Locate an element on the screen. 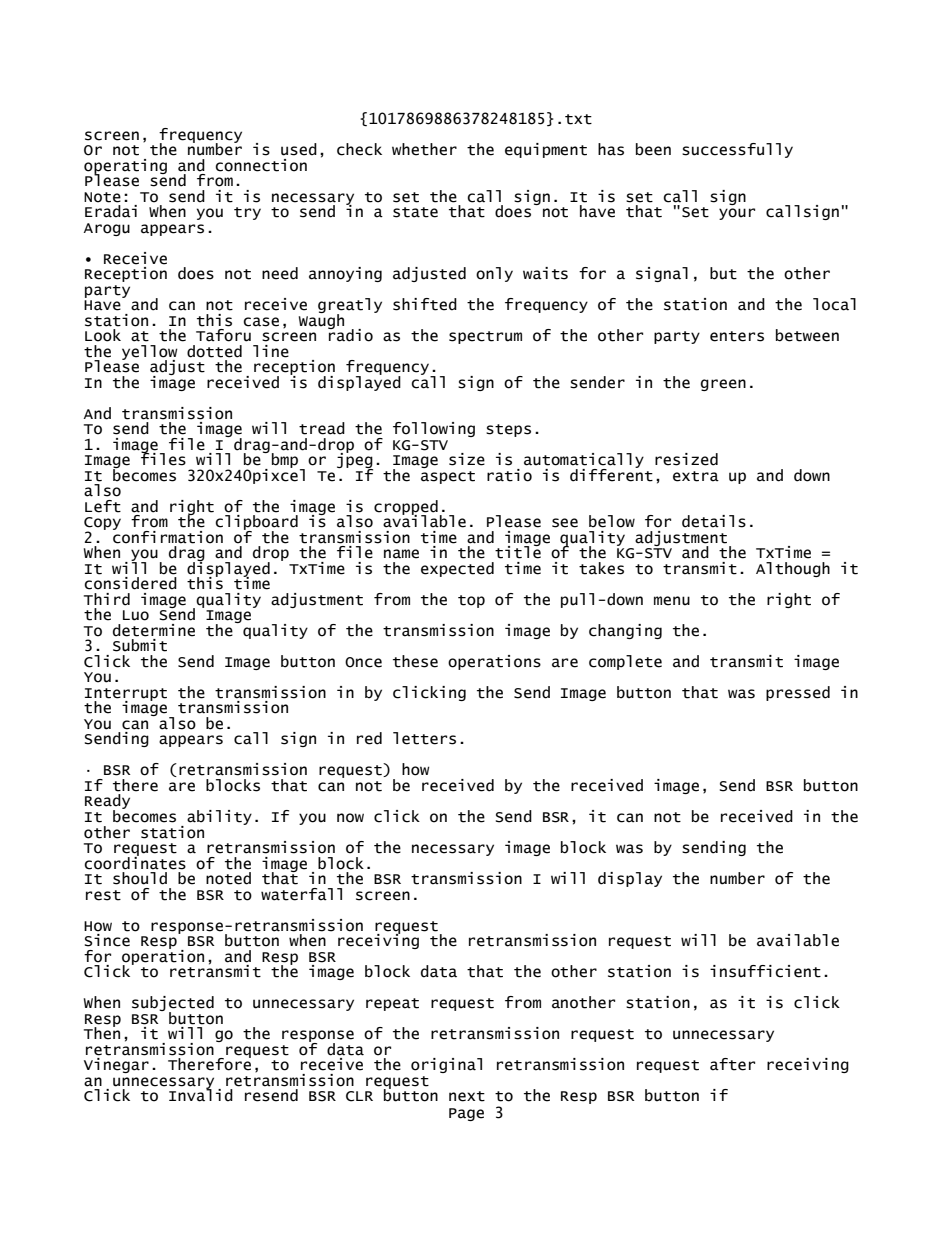 Image resolution: width=952 pixels, height=1233 pixels. top is located at coordinates (471, 601).
